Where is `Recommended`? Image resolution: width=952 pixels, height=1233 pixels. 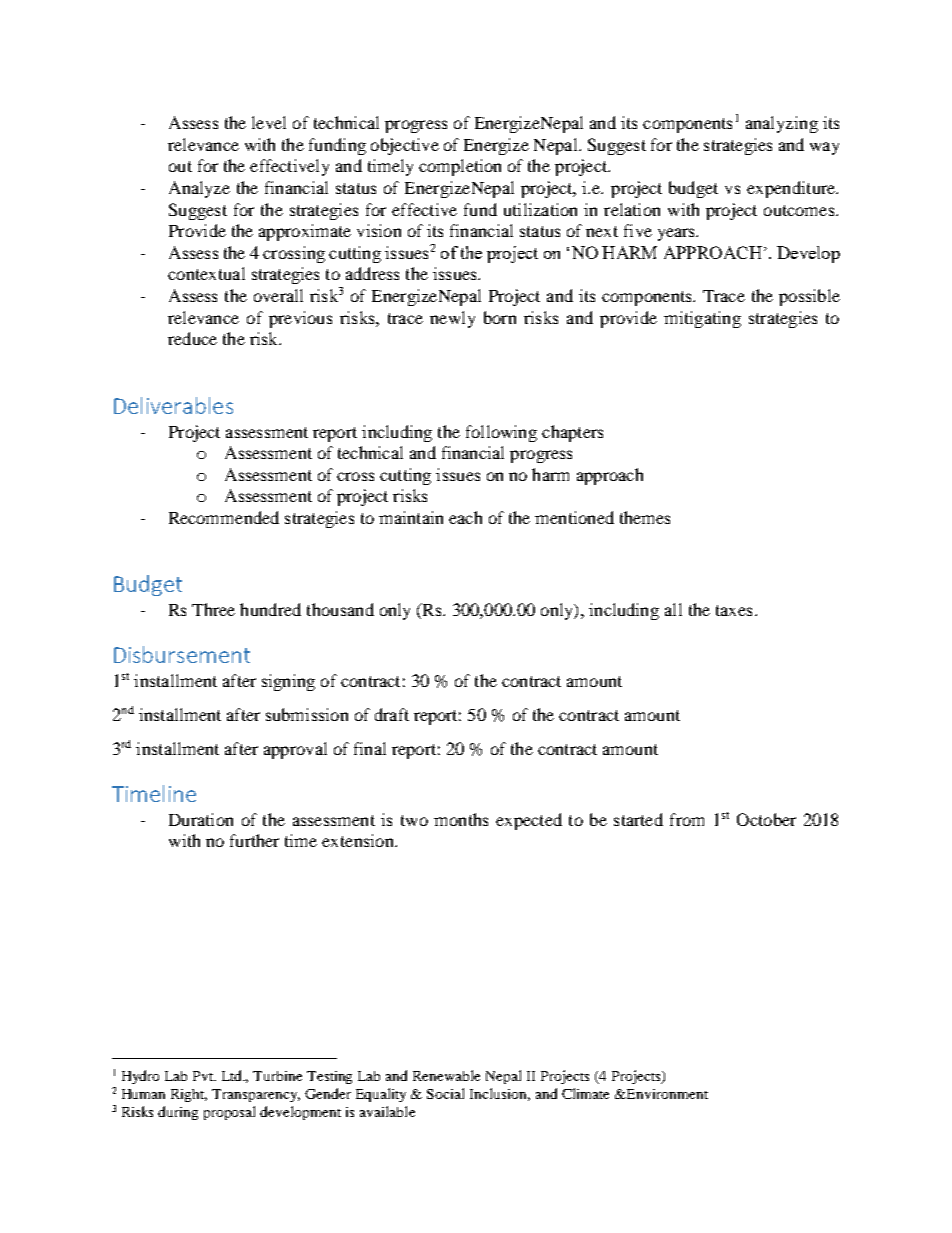 Recommended is located at coordinates (224, 517).
